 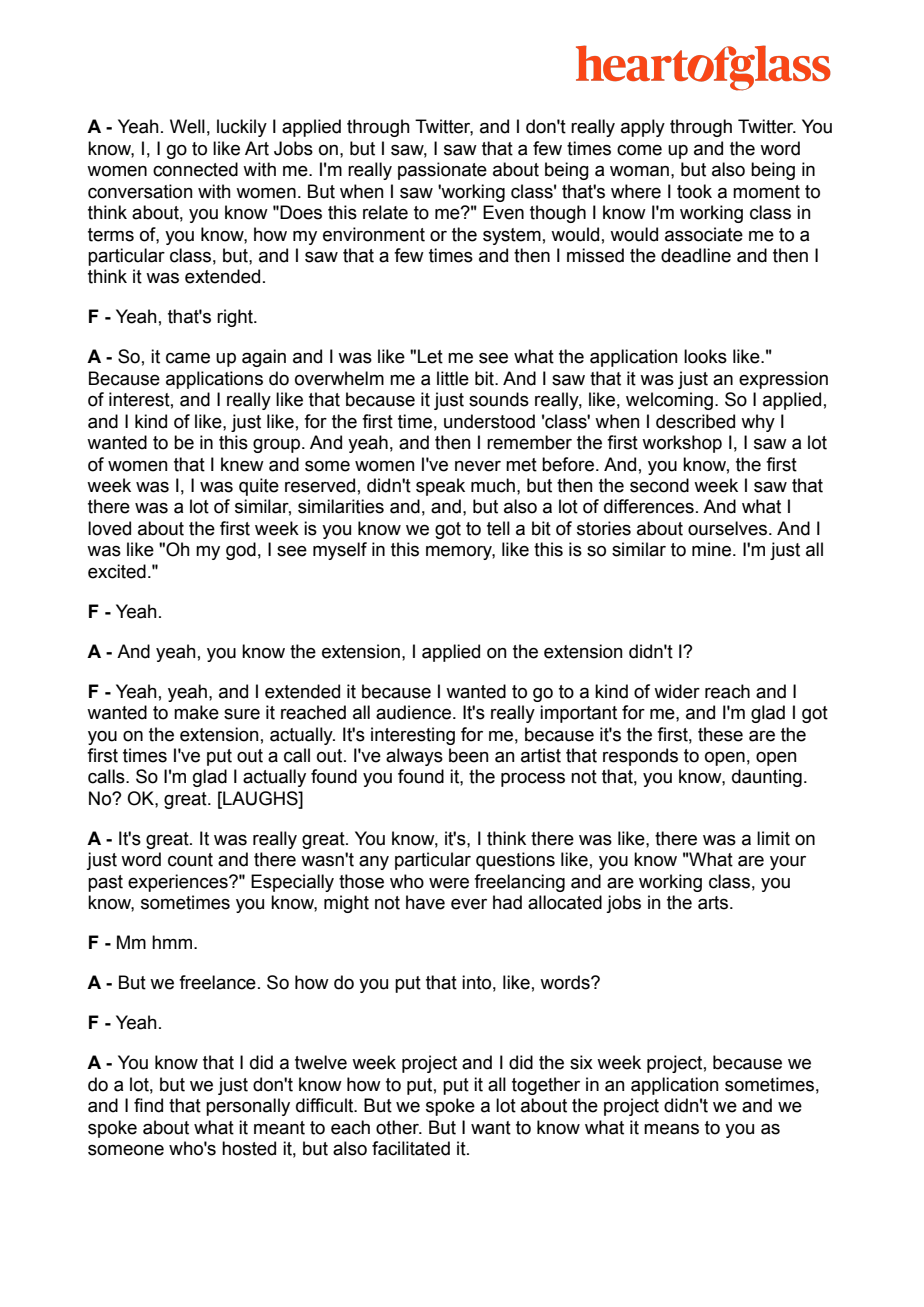 I want to click on arts, so click(x=713, y=903).
